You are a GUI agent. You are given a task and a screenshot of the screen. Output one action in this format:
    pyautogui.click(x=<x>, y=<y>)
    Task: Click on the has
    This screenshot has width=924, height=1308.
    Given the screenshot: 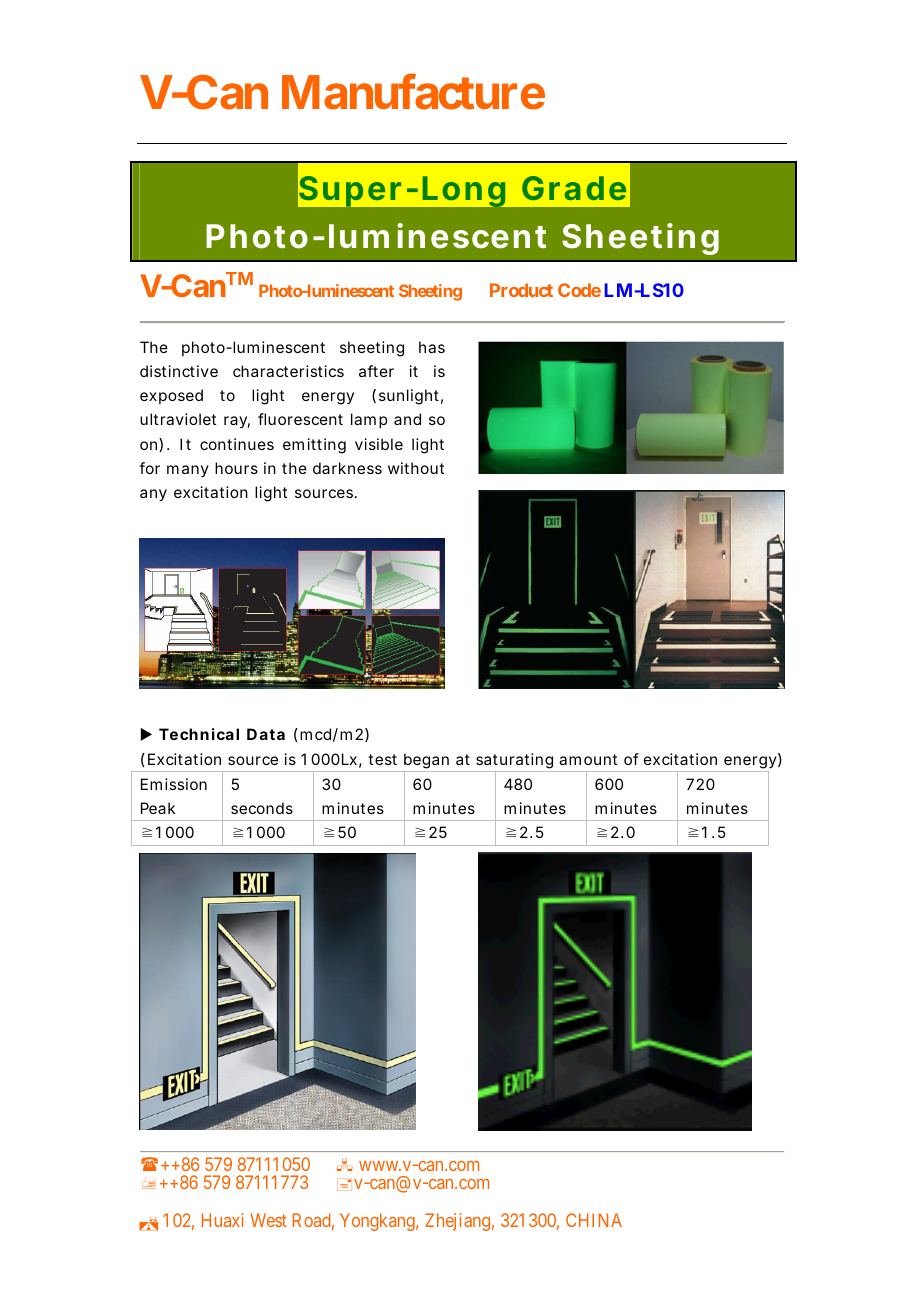 What is the action you would take?
    pyautogui.click(x=432, y=347)
